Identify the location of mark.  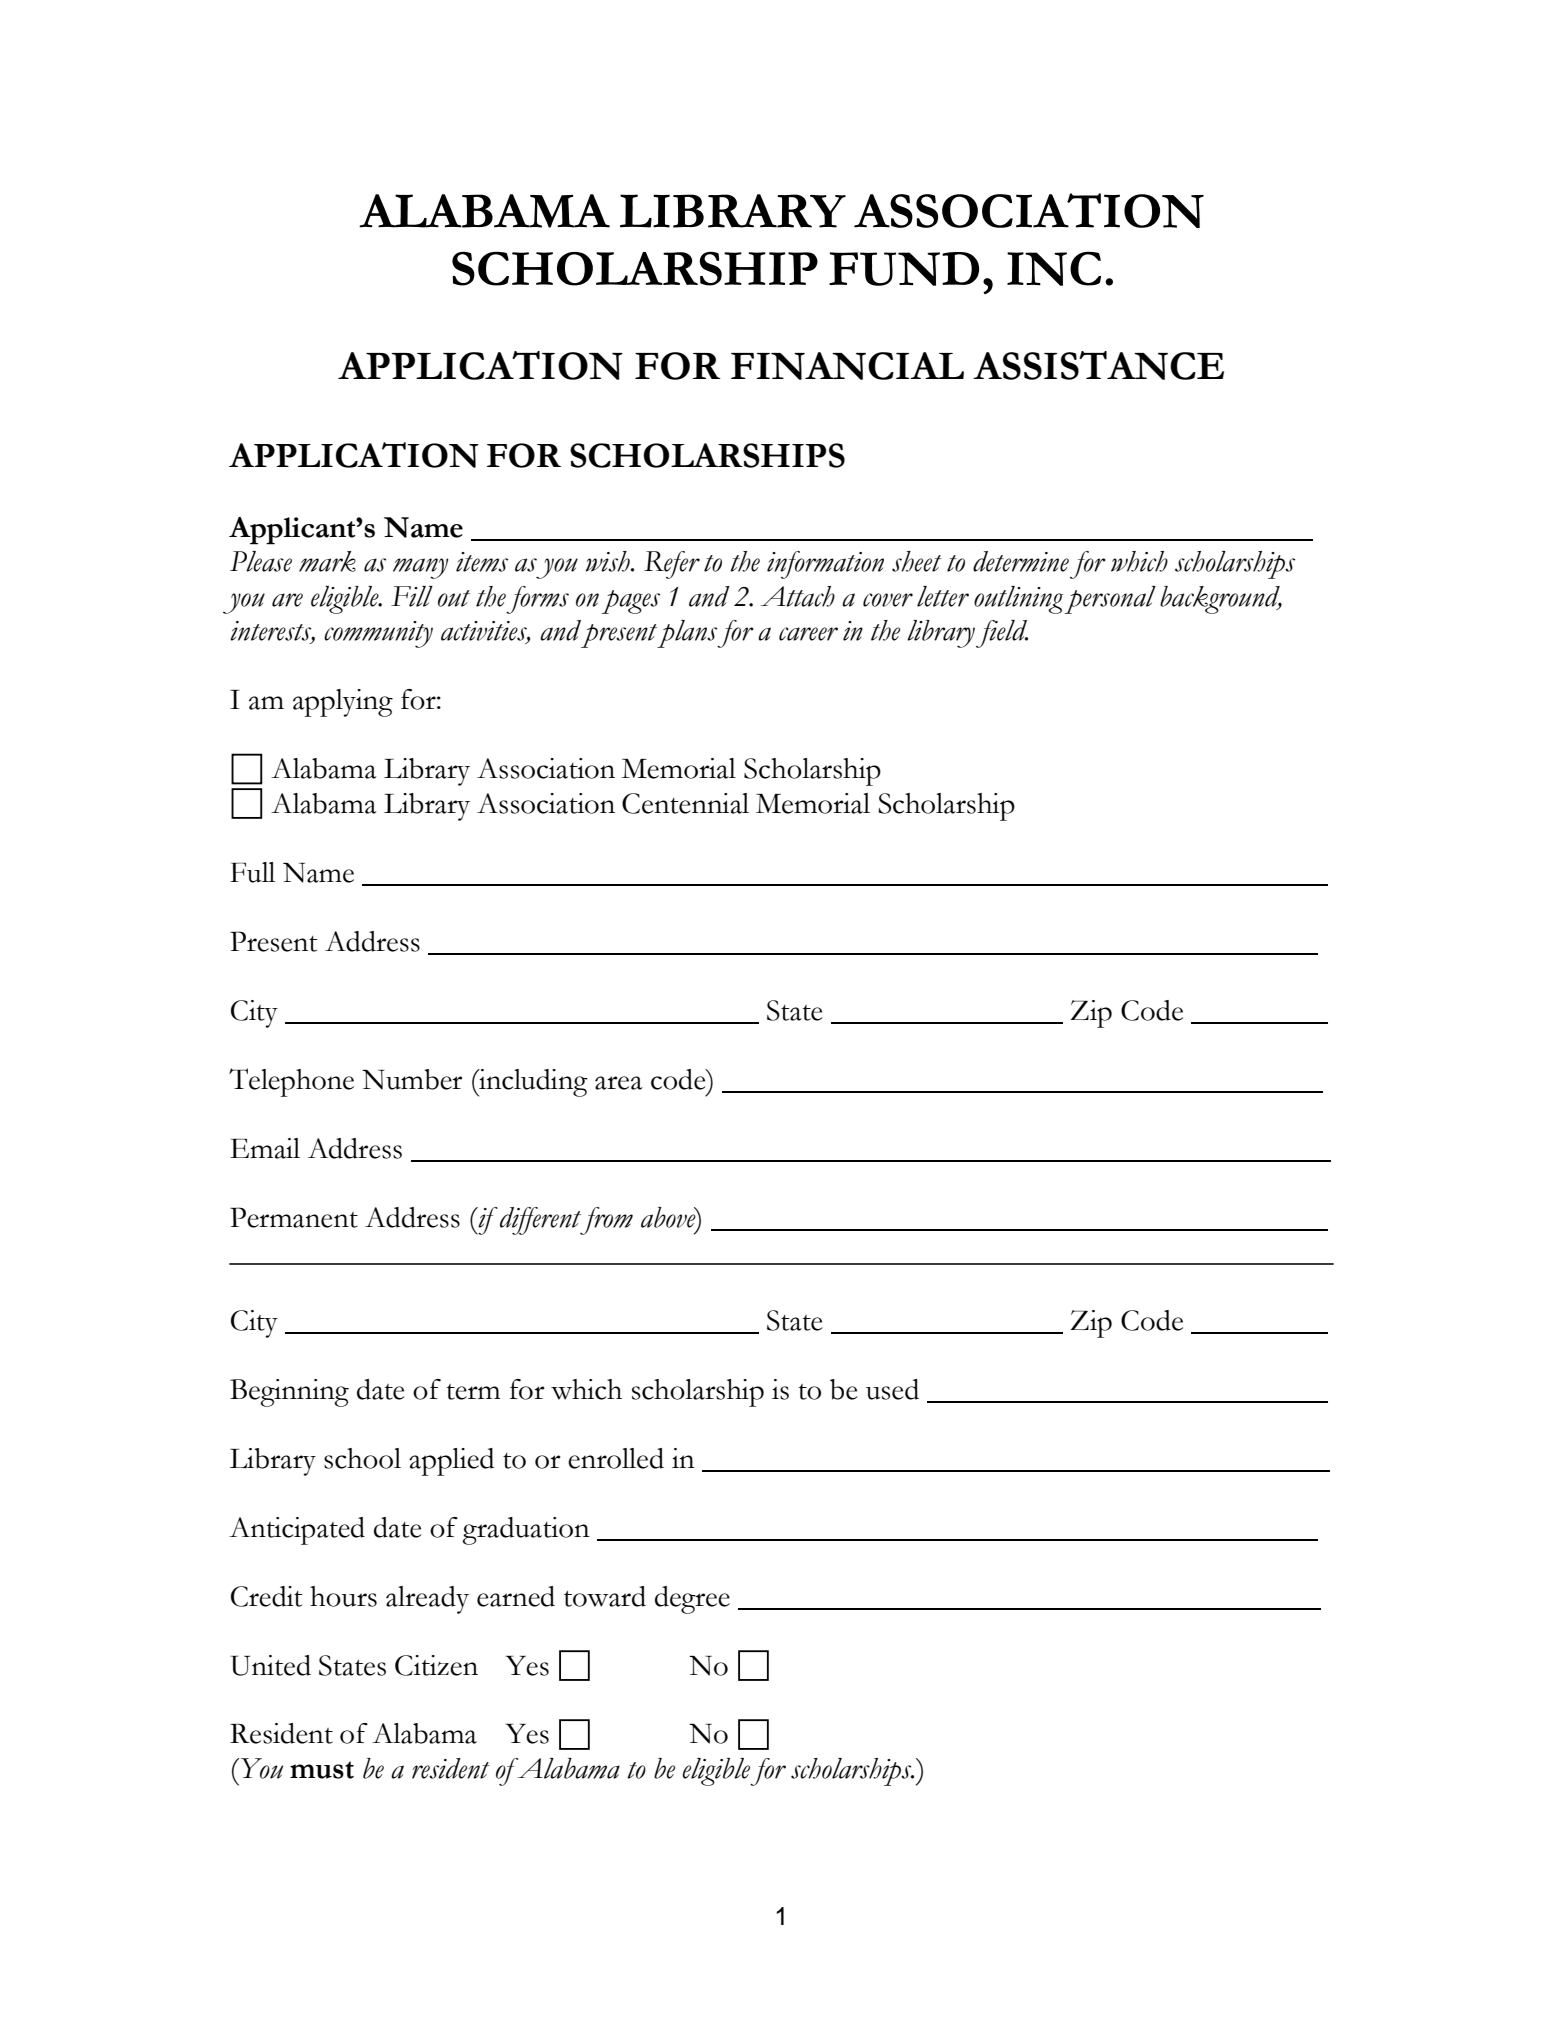
(327, 561).
